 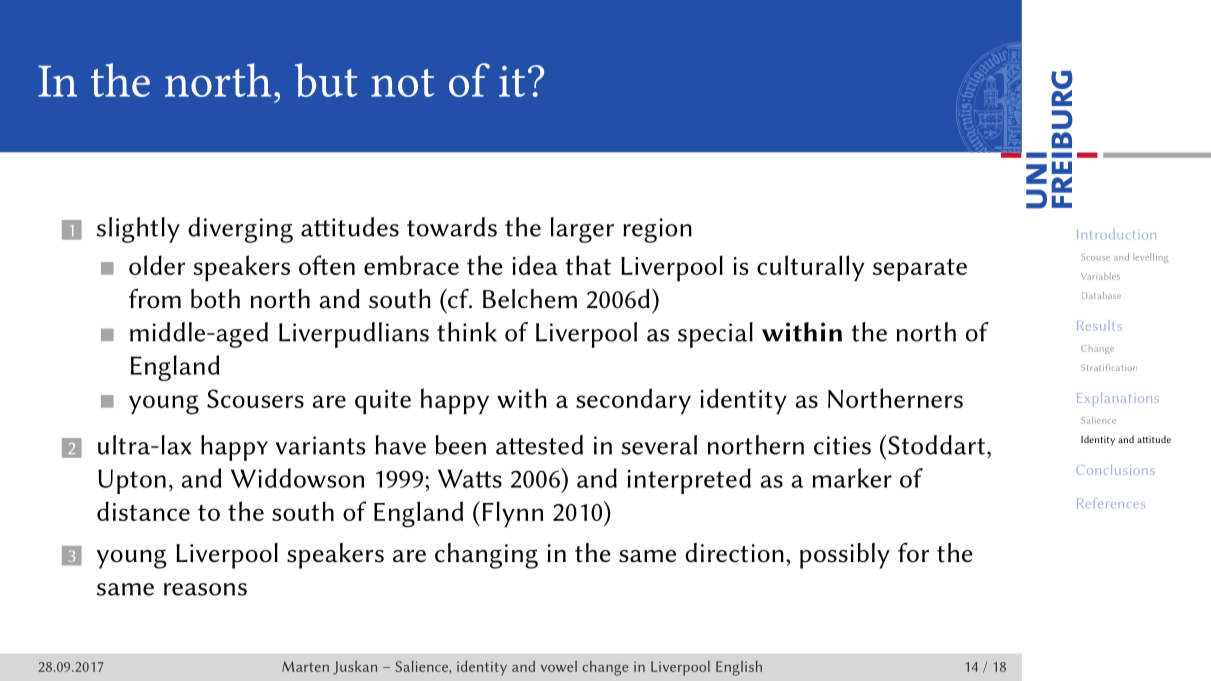 I want to click on Marten, so click(x=305, y=666).
